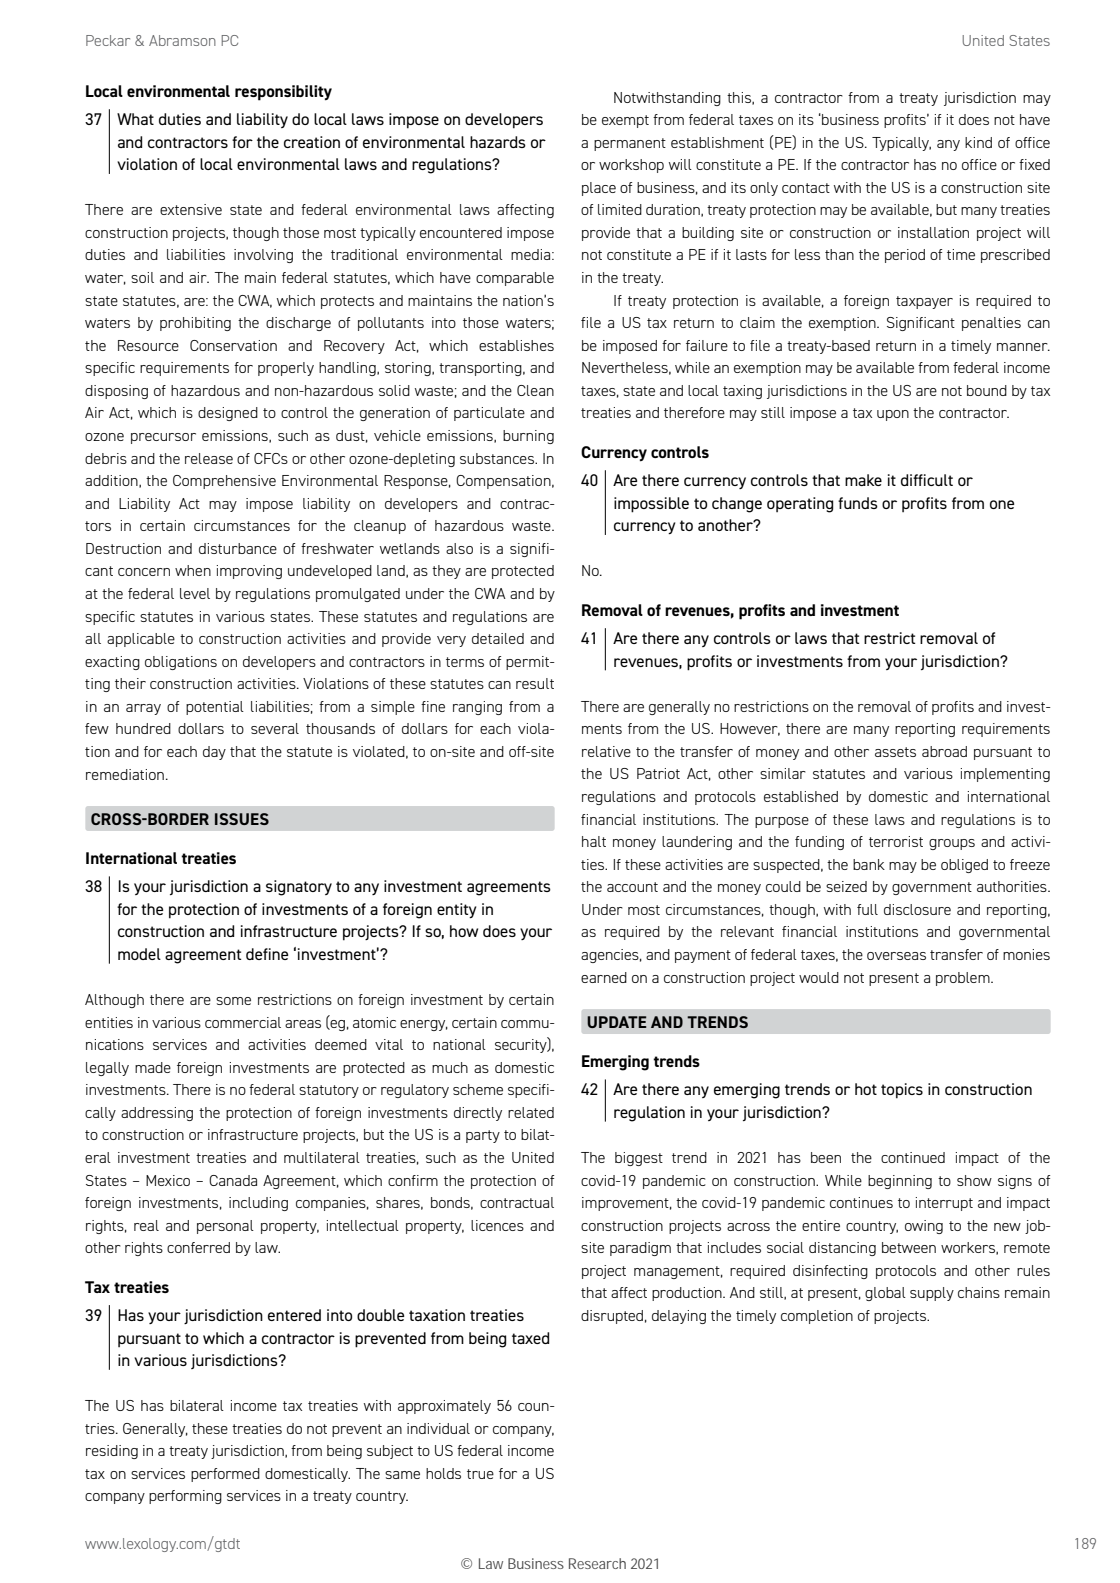 This image has width=1120, height=1583. What do you see at coordinates (978, 142) in the image?
I see `kind` at bounding box center [978, 142].
